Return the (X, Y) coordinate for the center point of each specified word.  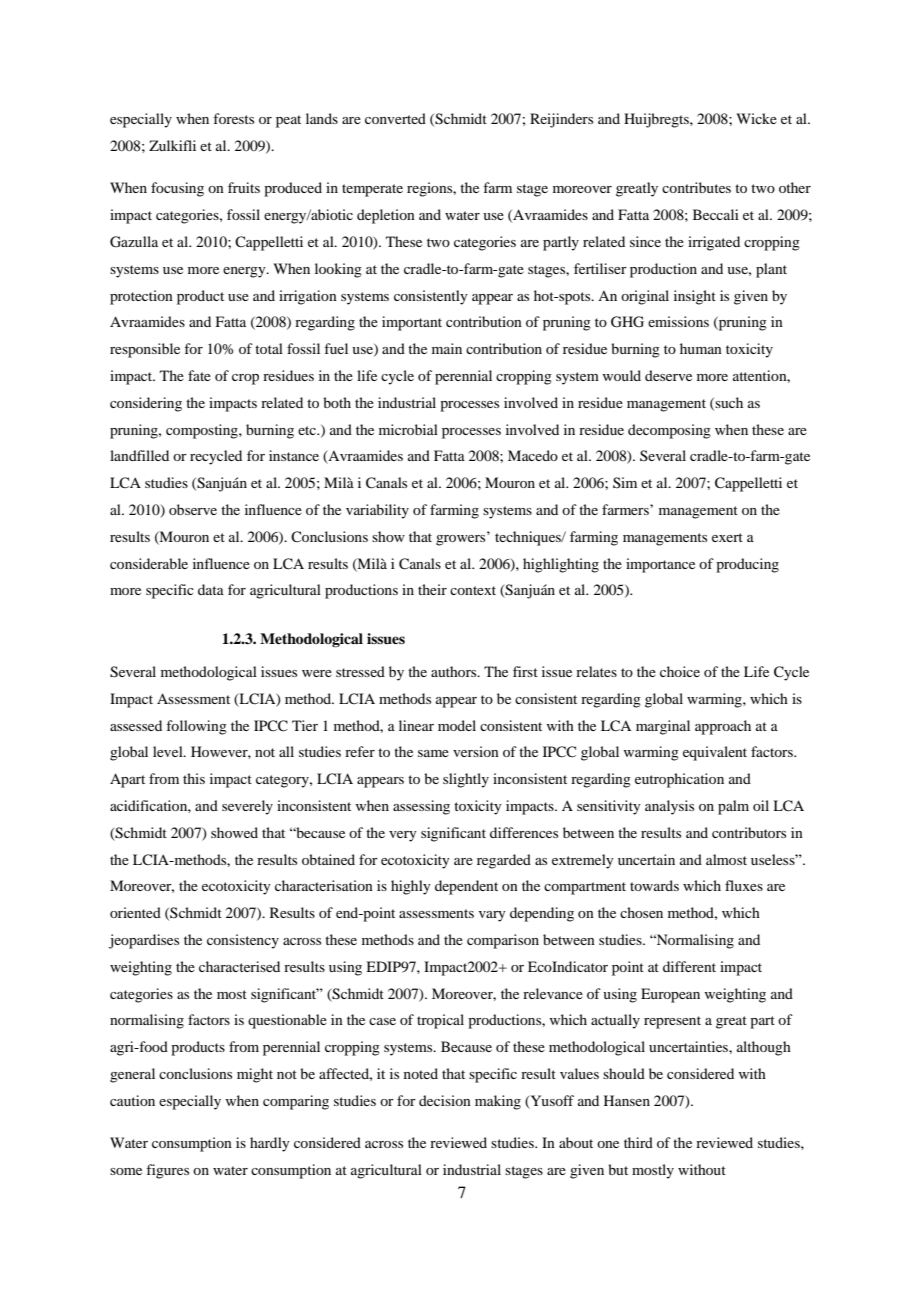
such (728, 403)
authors (455, 671)
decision (445, 1100)
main (447, 348)
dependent (466, 887)
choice (680, 671)
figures (167, 1171)
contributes (696, 187)
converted (395, 118)
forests (233, 118)
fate (199, 375)
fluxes (744, 885)
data (211, 589)
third (638, 1142)
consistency (243, 941)
